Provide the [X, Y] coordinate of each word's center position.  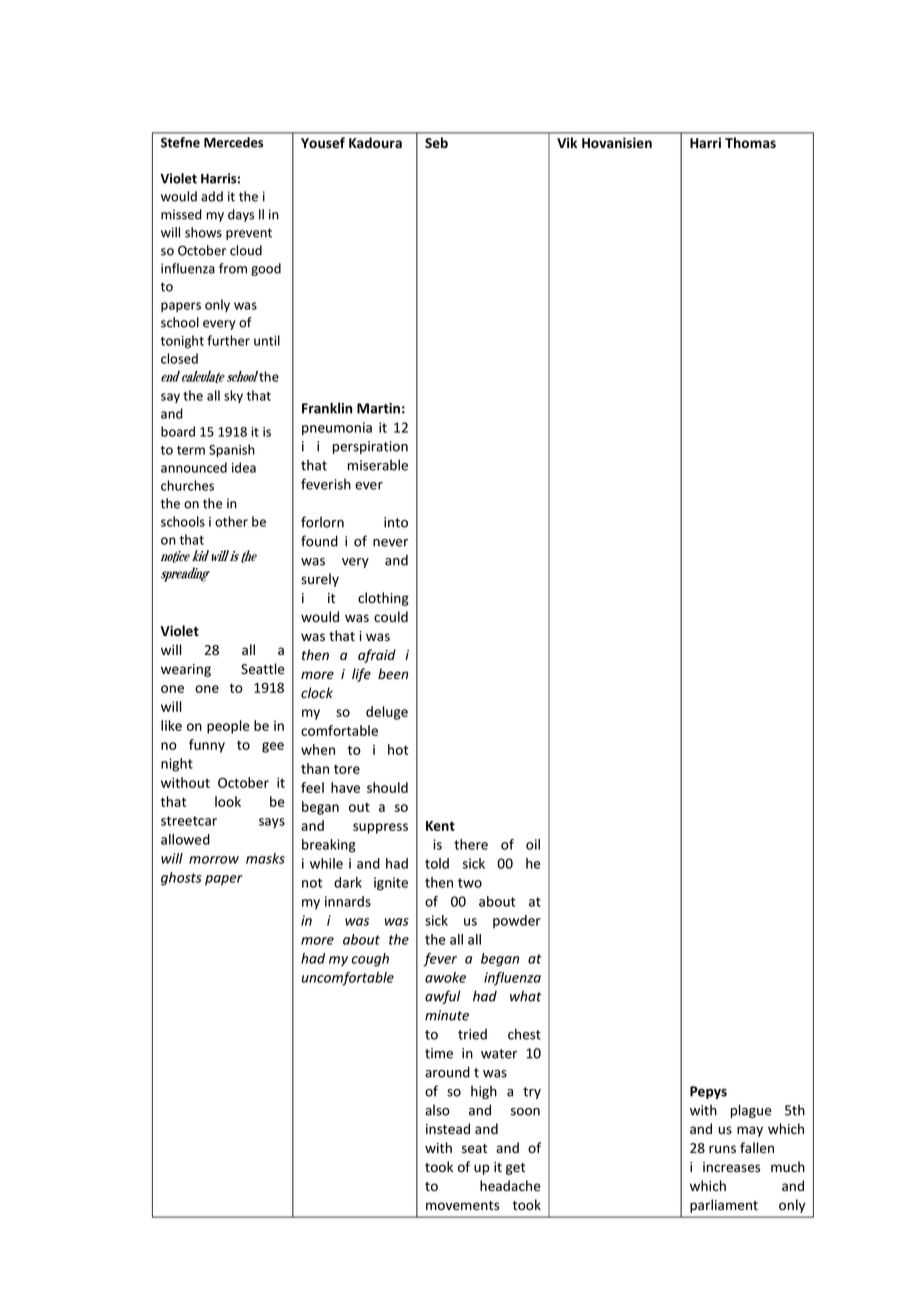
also [437, 1110]
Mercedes [233, 142]
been [393, 674]
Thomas [750, 142]
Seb [436, 142]
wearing [186, 670]
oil [533, 844]
